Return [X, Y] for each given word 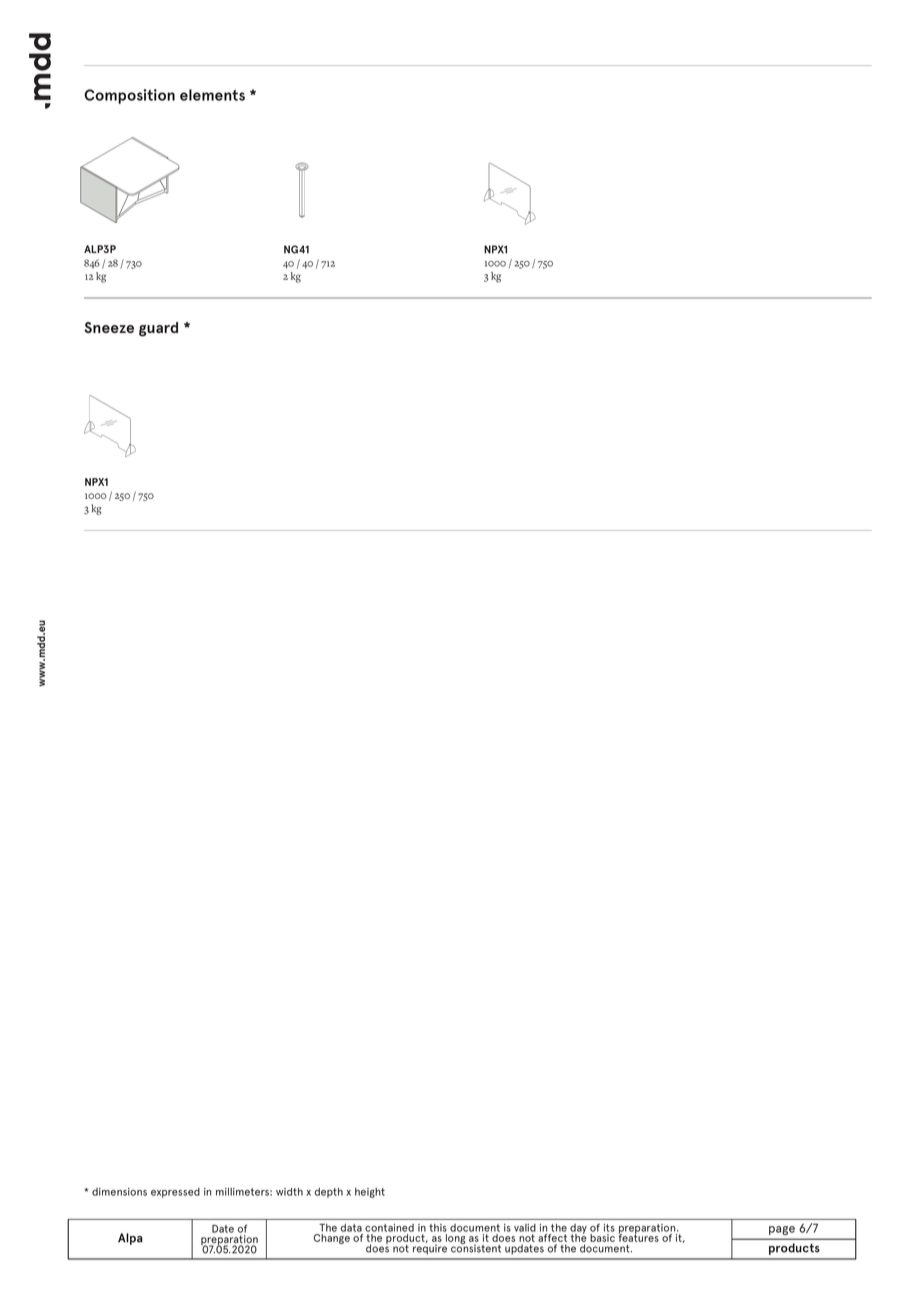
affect [552, 1238]
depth [328, 1193]
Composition [129, 96]
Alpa [130, 1239]
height [370, 1193]
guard [158, 329]
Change [332, 1239]
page [782, 1230]
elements [212, 95]
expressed [175, 1193]
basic [602, 1238]
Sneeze [109, 327]
